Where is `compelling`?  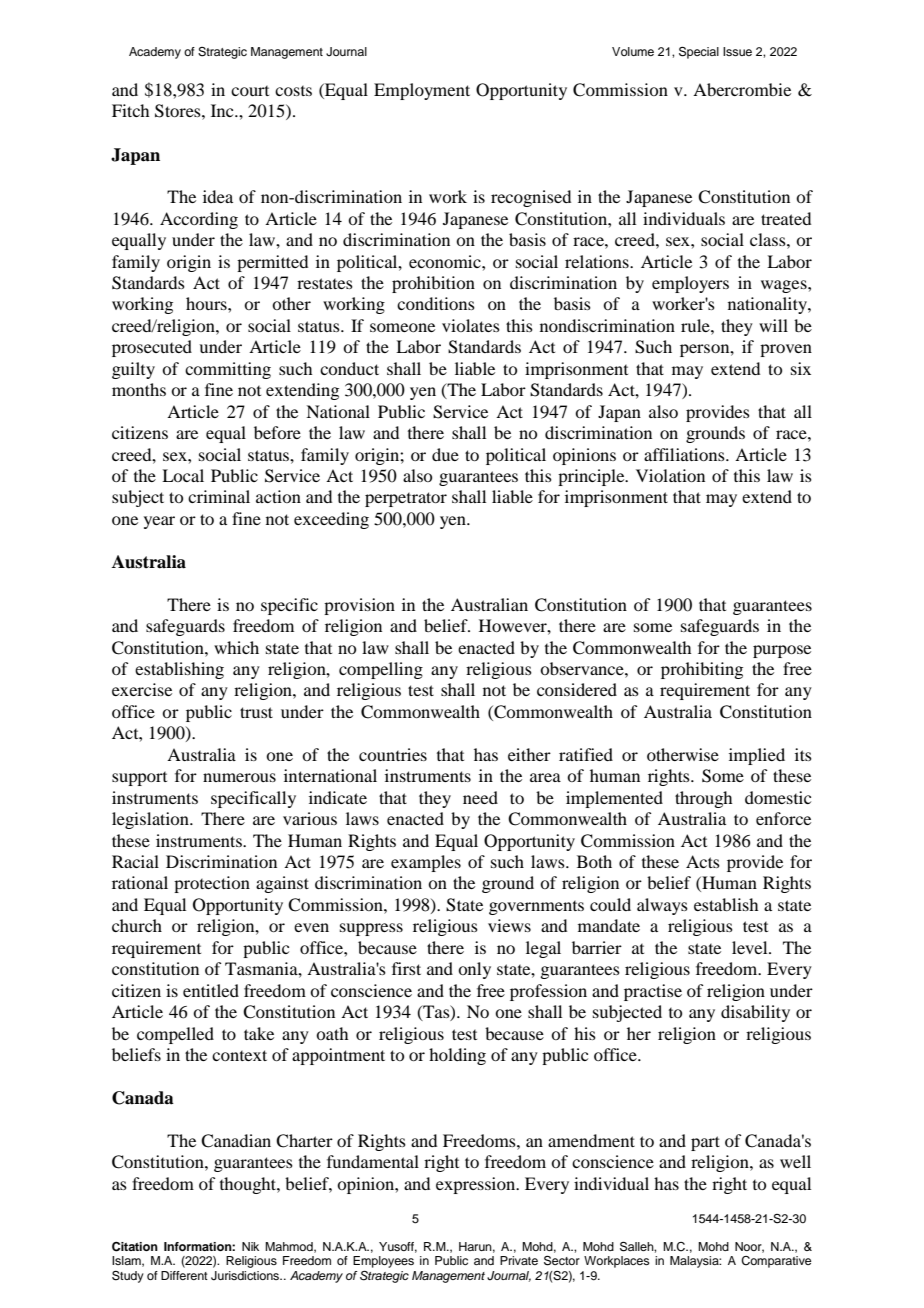
compelling is located at coordinates (381, 670).
